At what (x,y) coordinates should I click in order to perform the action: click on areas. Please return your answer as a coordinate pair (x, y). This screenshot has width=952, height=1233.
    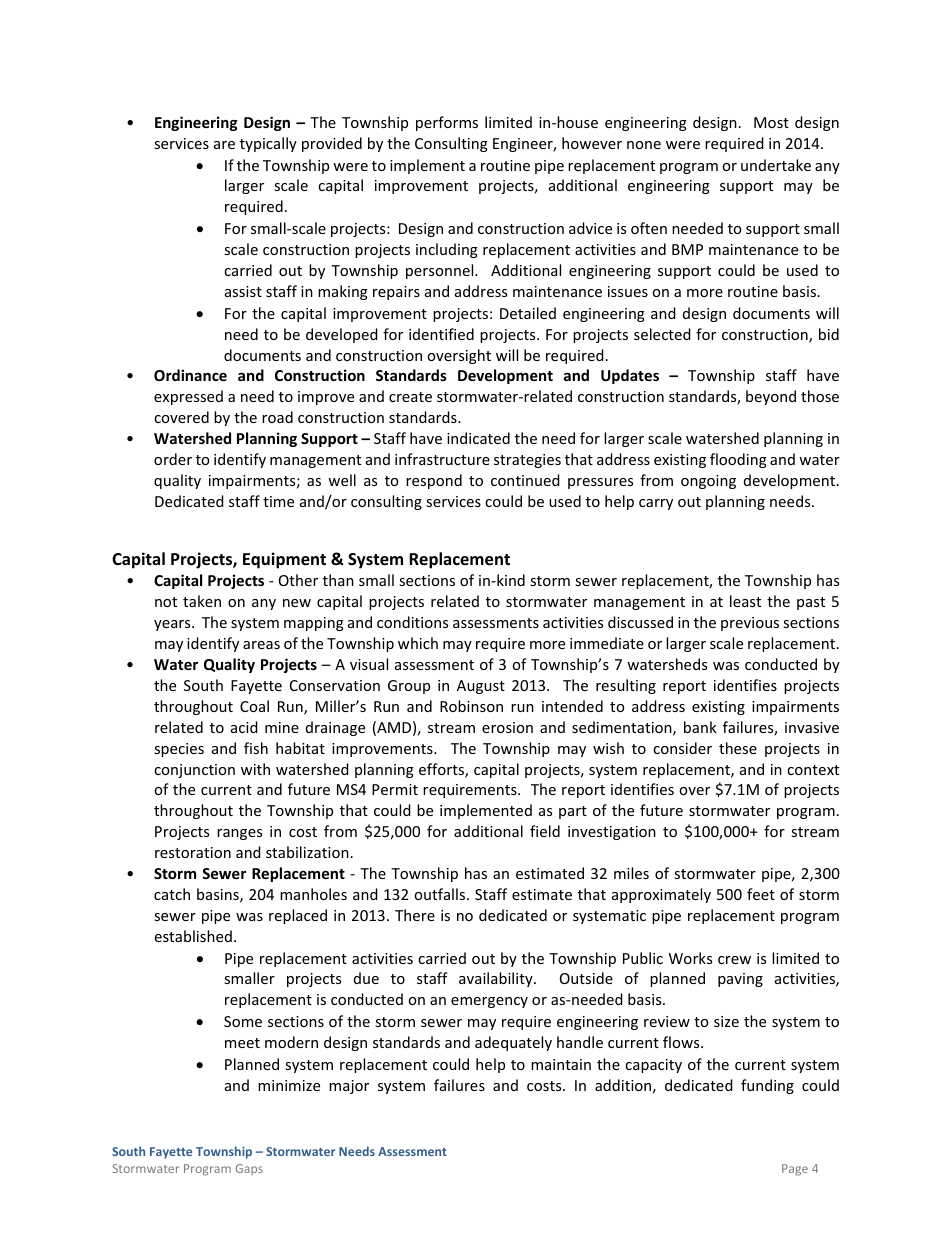
    Looking at the image, I should click on (261, 645).
